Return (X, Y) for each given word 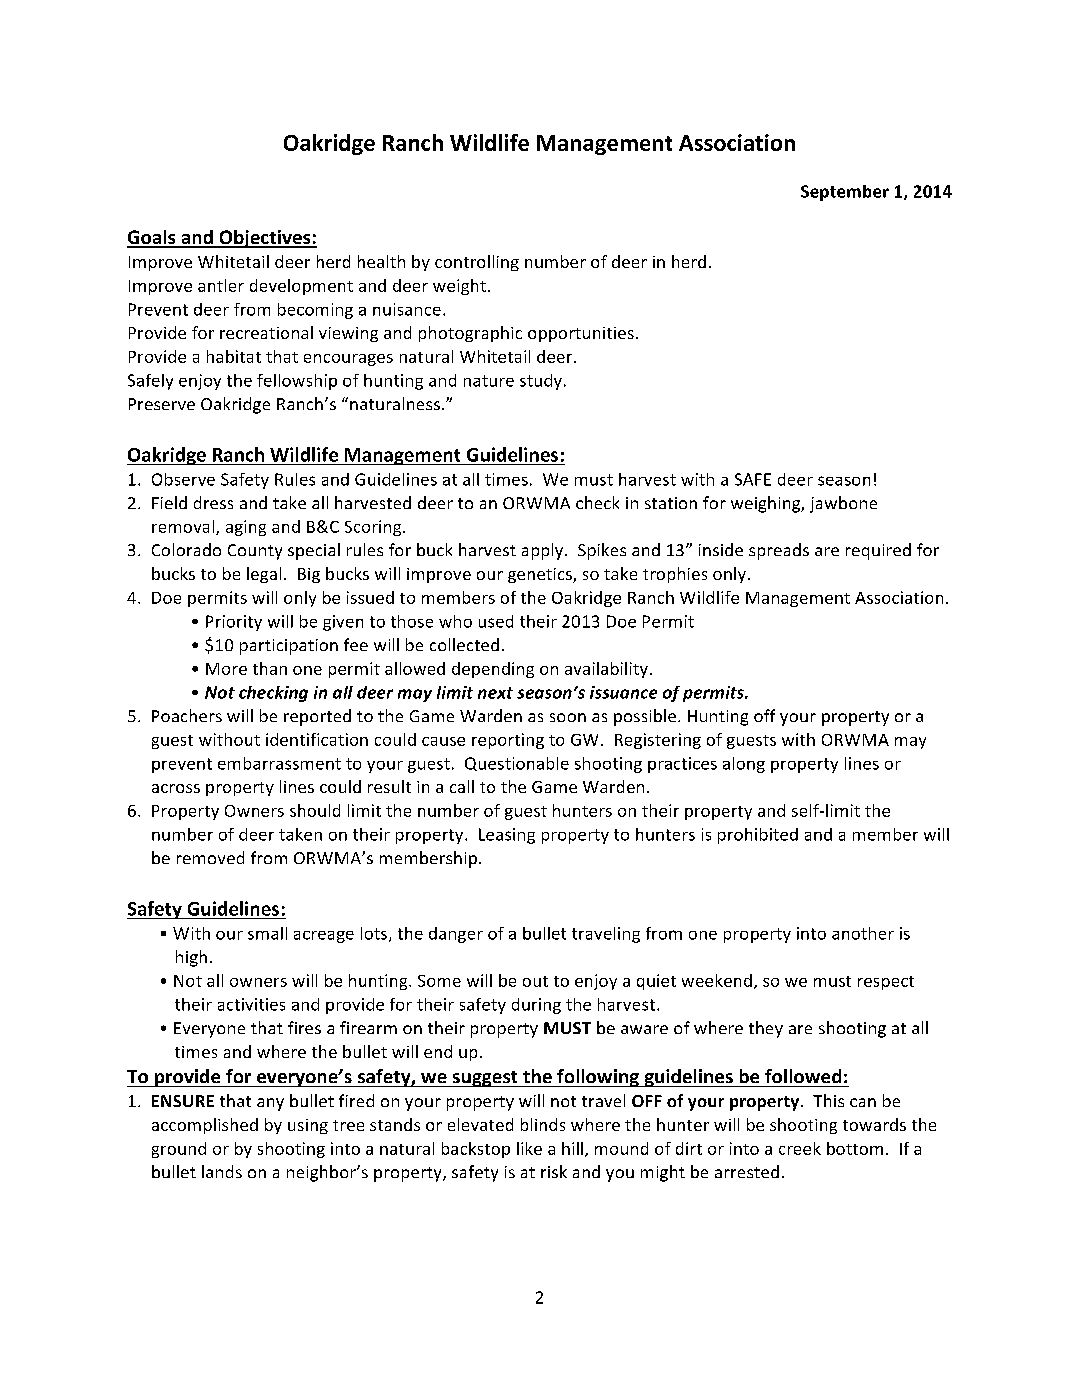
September (845, 193)
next (495, 693)
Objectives (265, 239)
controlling (477, 263)
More (226, 669)
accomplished (205, 1126)
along (744, 765)
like (529, 1148)
